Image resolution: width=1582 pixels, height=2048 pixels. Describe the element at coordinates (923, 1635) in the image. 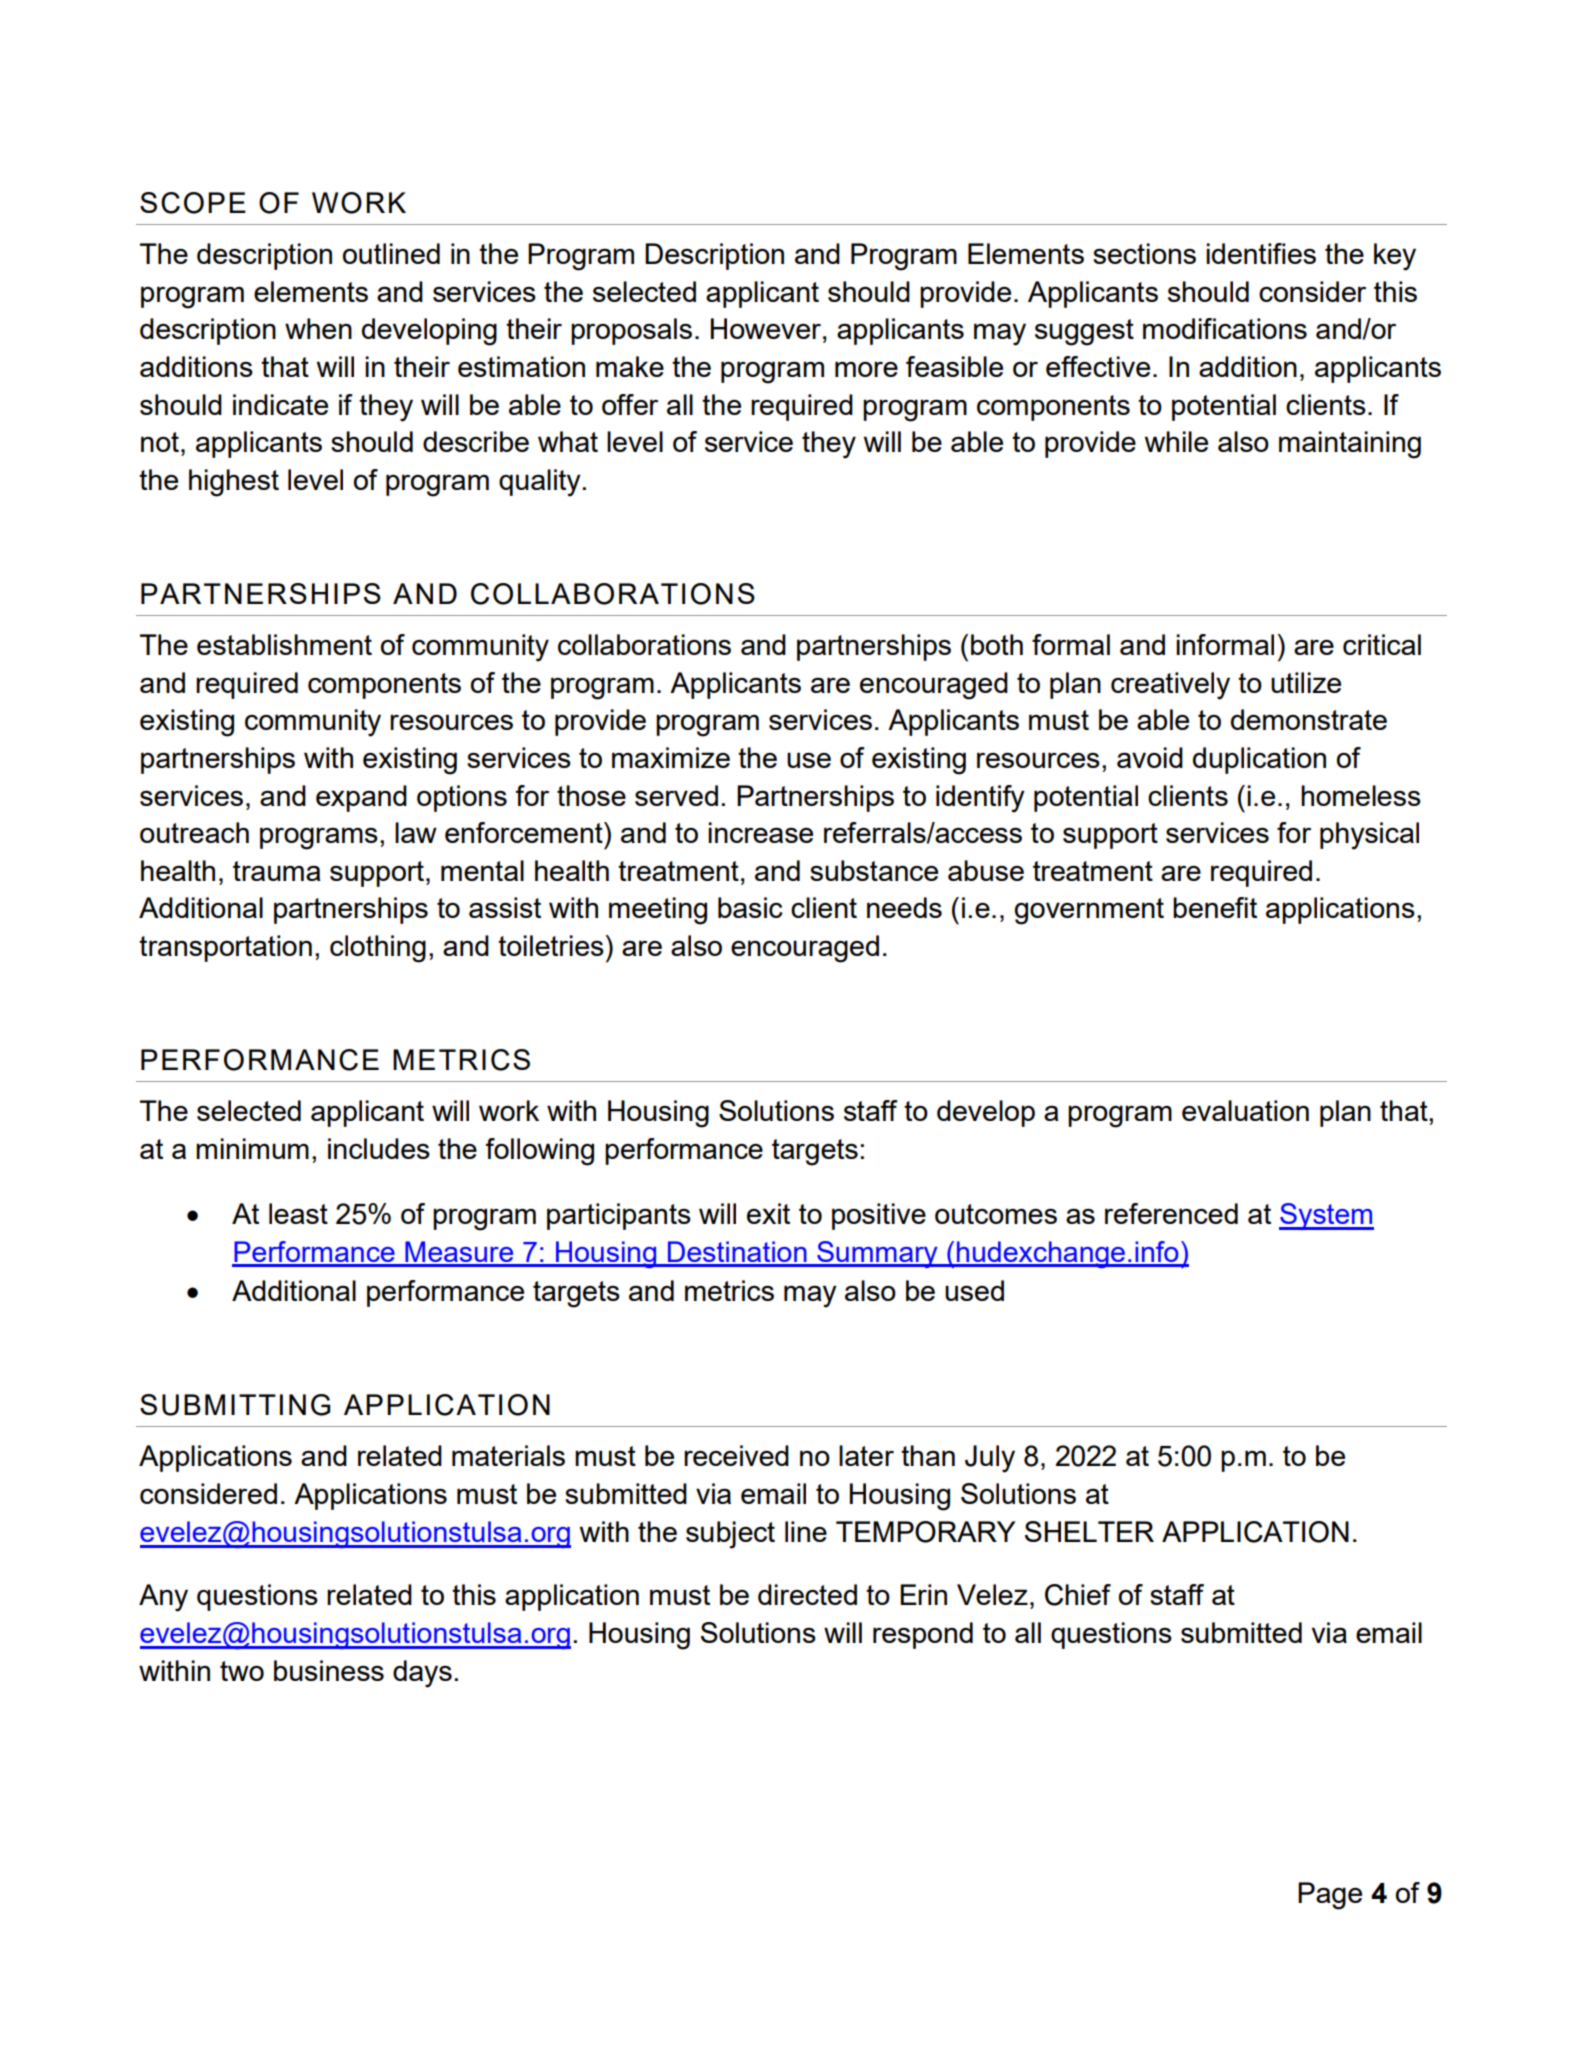

I see `respond` at that location.
